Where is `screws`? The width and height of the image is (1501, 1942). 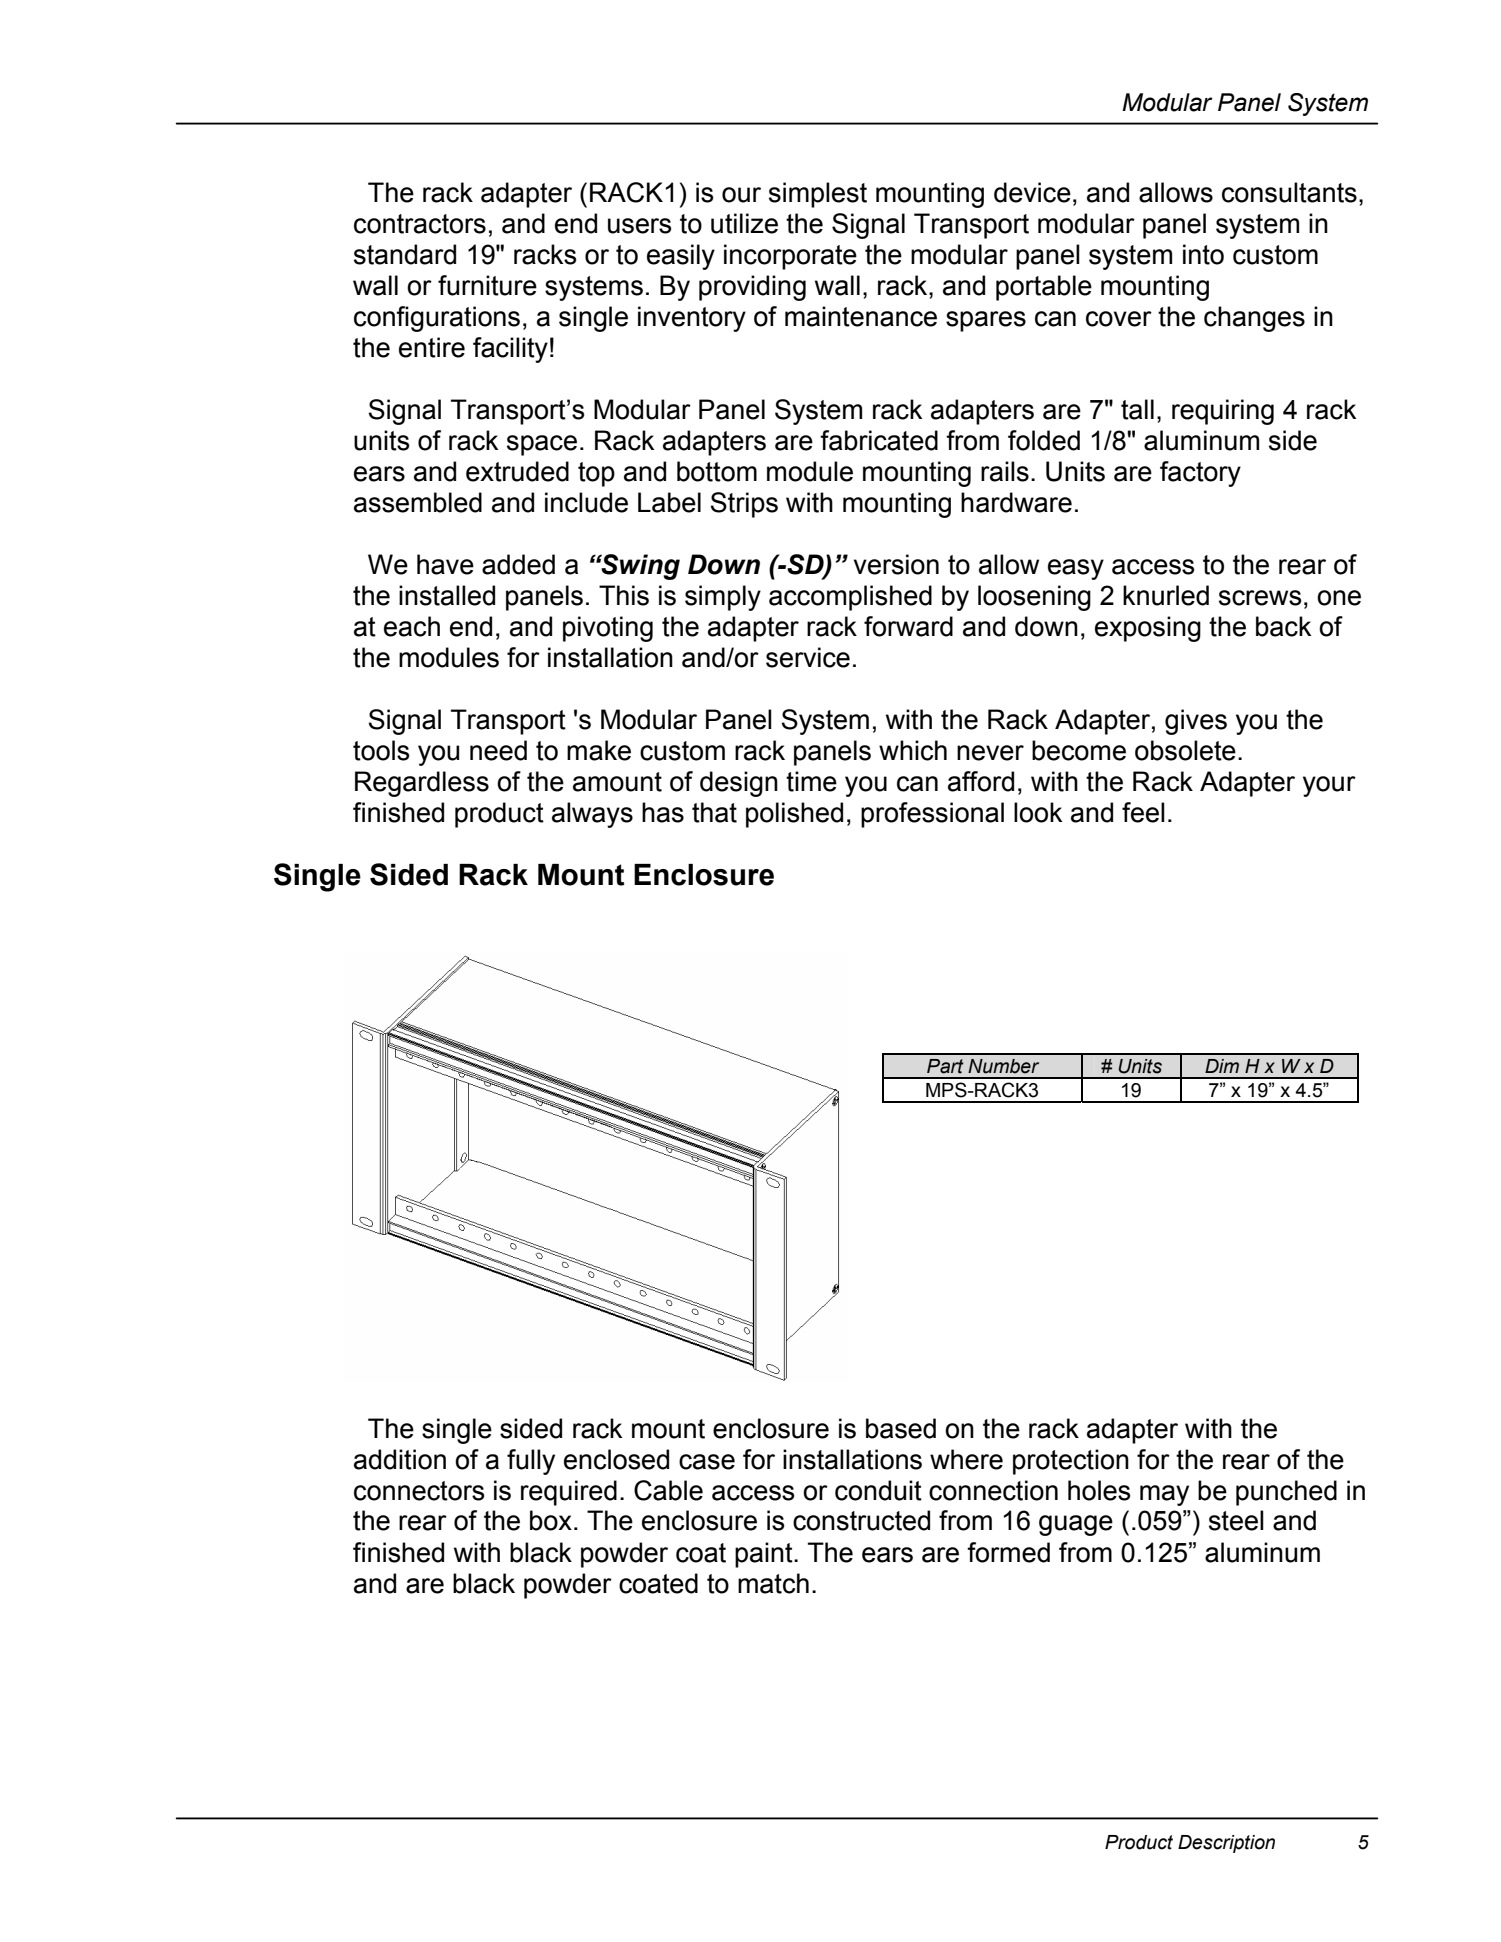
screws is located at coordinates (1260, 598).
